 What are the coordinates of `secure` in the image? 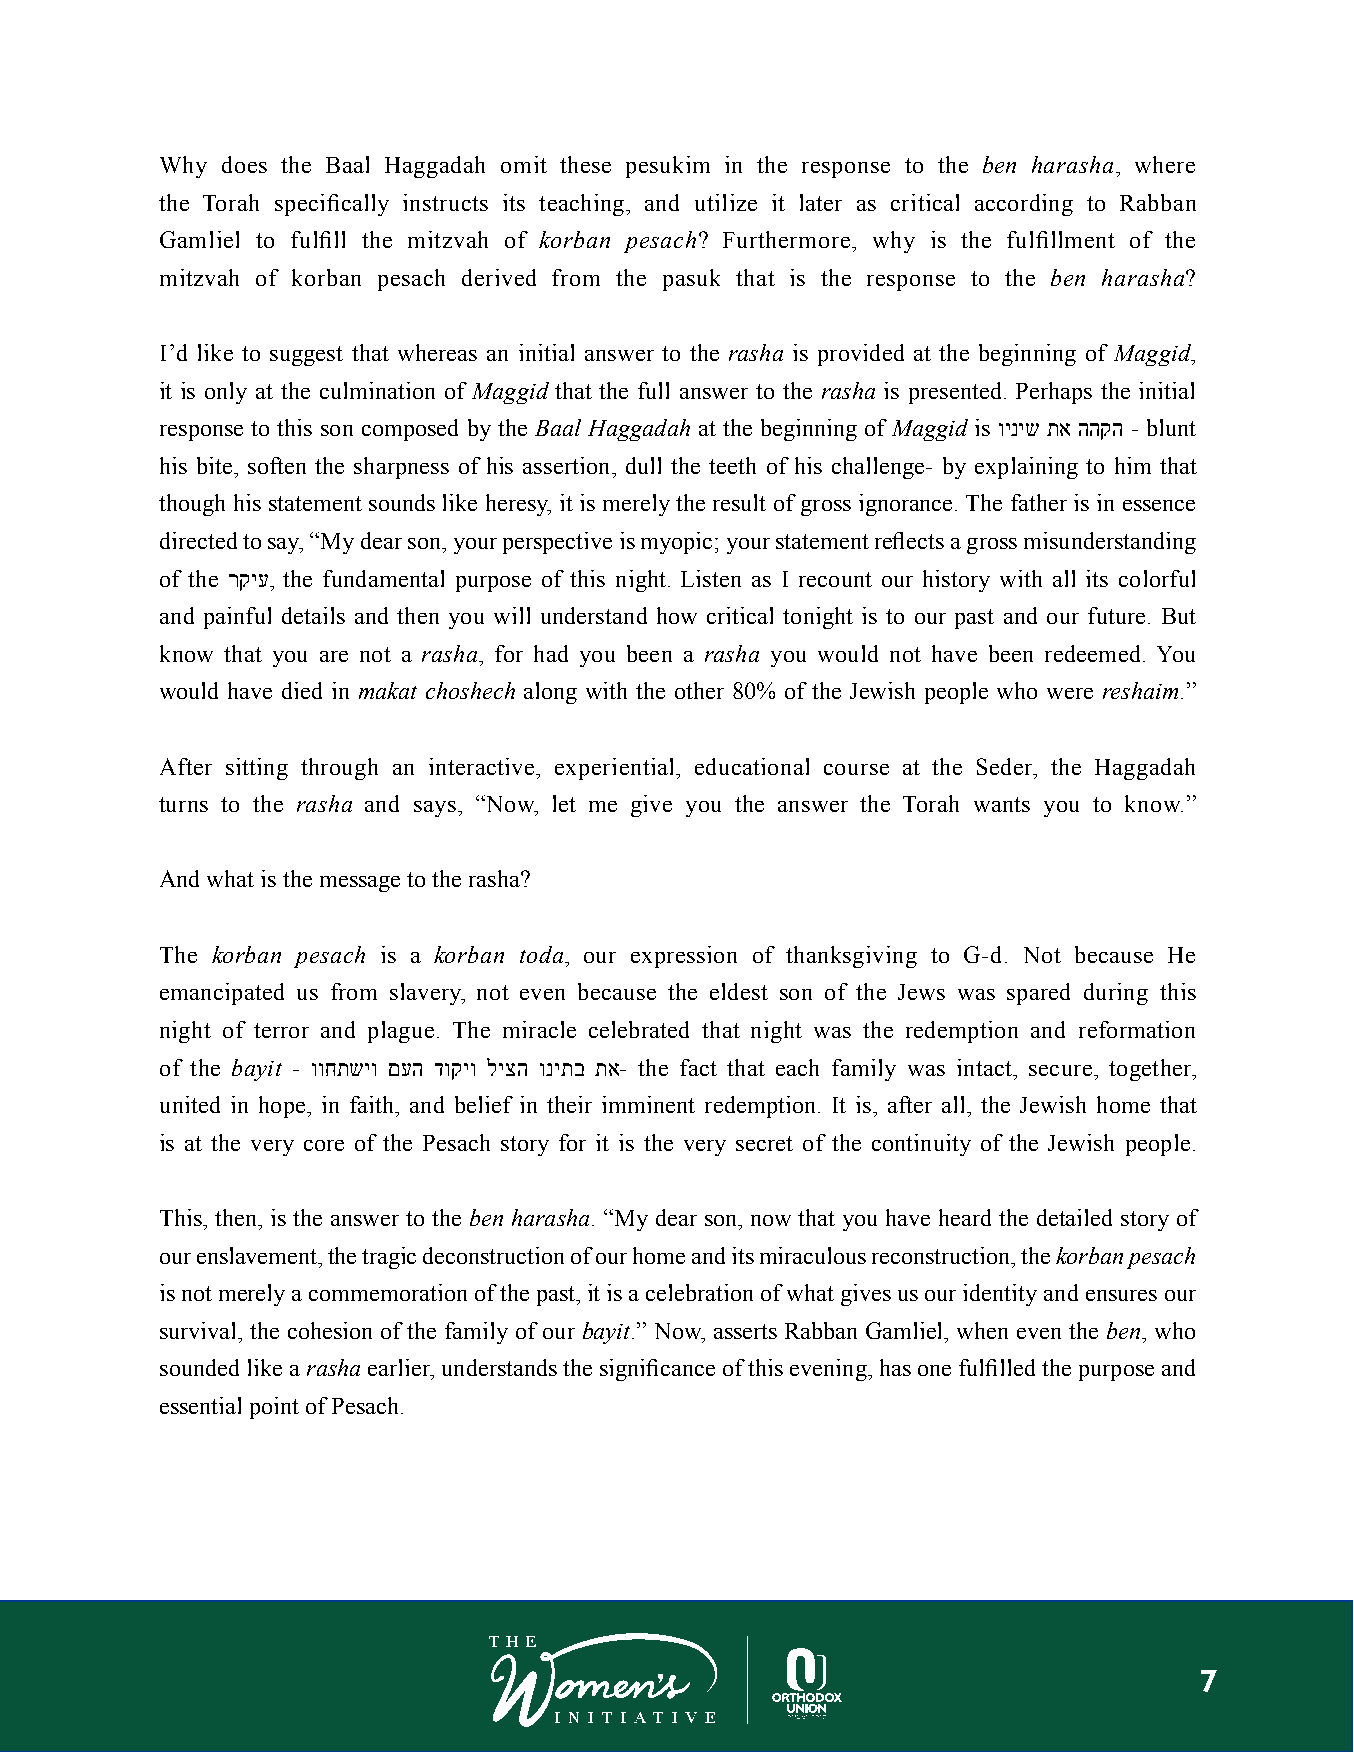 It's located at (1060, 1070).
